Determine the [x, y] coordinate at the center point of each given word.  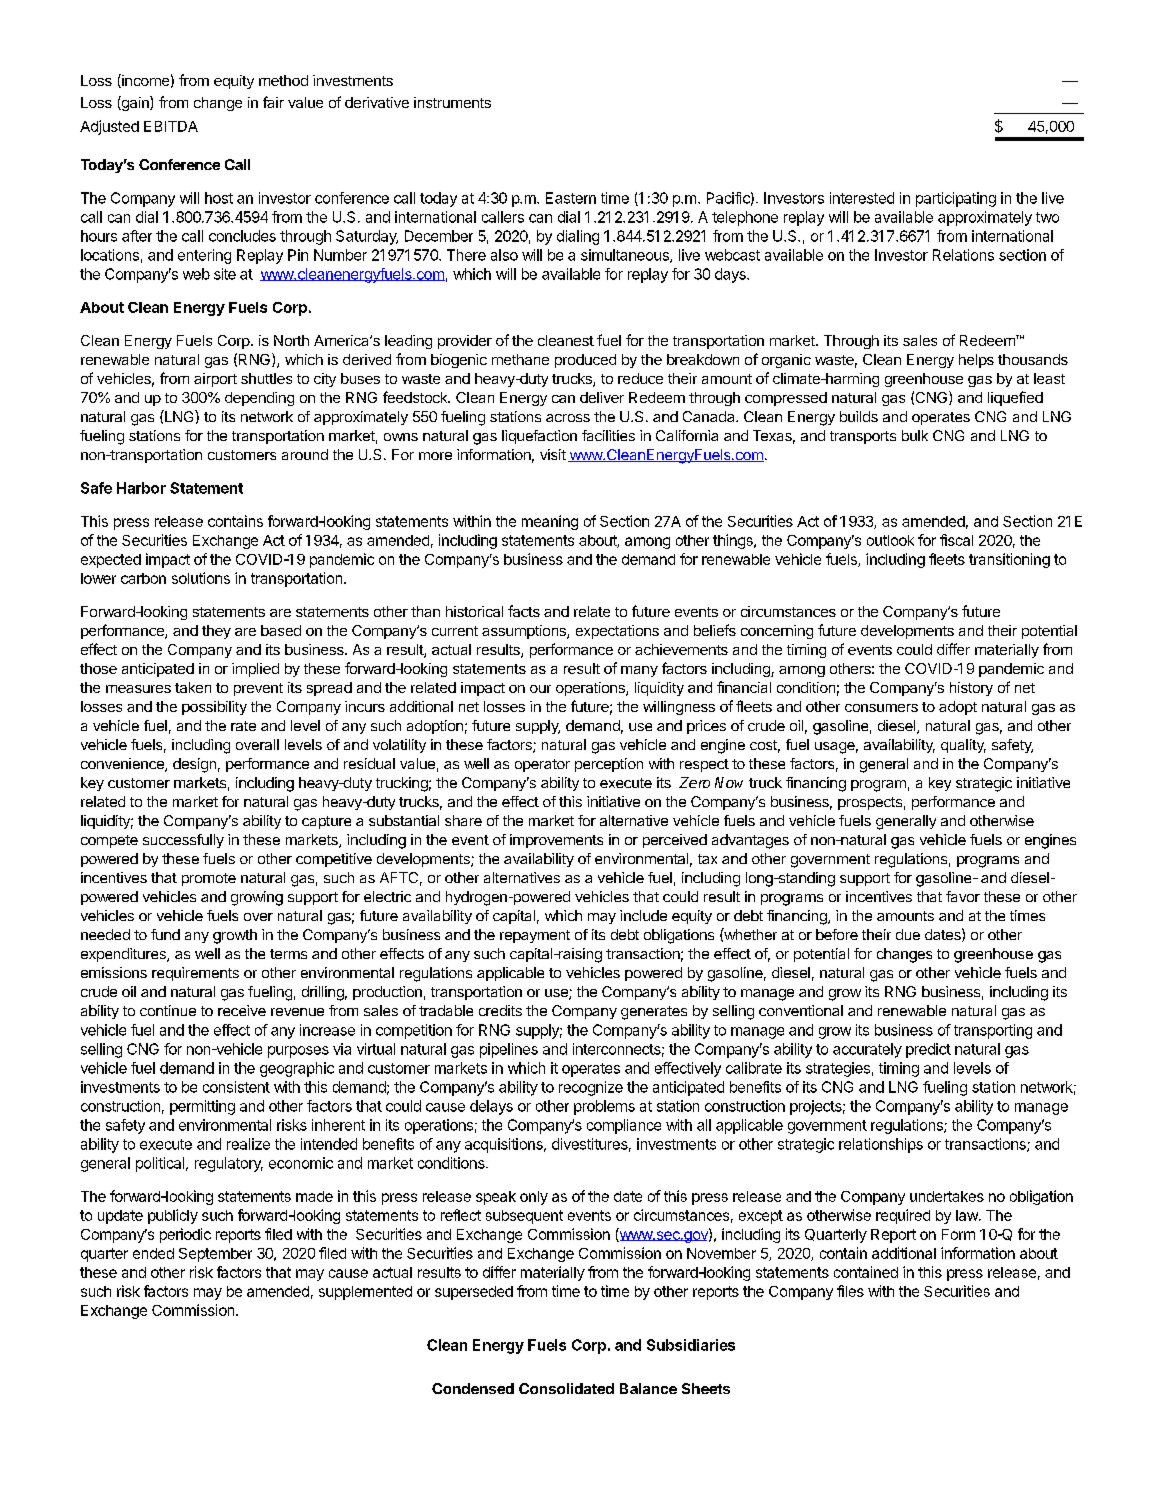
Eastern [571, 198]
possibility [214, 708]
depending [259, 399]
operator [542, 765]
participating [956, 199]
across [568, 418]
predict [928, 1050]
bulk [915, 435]
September [215, 1255]
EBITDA [171, 126]
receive [242, 1010]
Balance [648, 1388]
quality [963, 746]
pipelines [509, 1050]
